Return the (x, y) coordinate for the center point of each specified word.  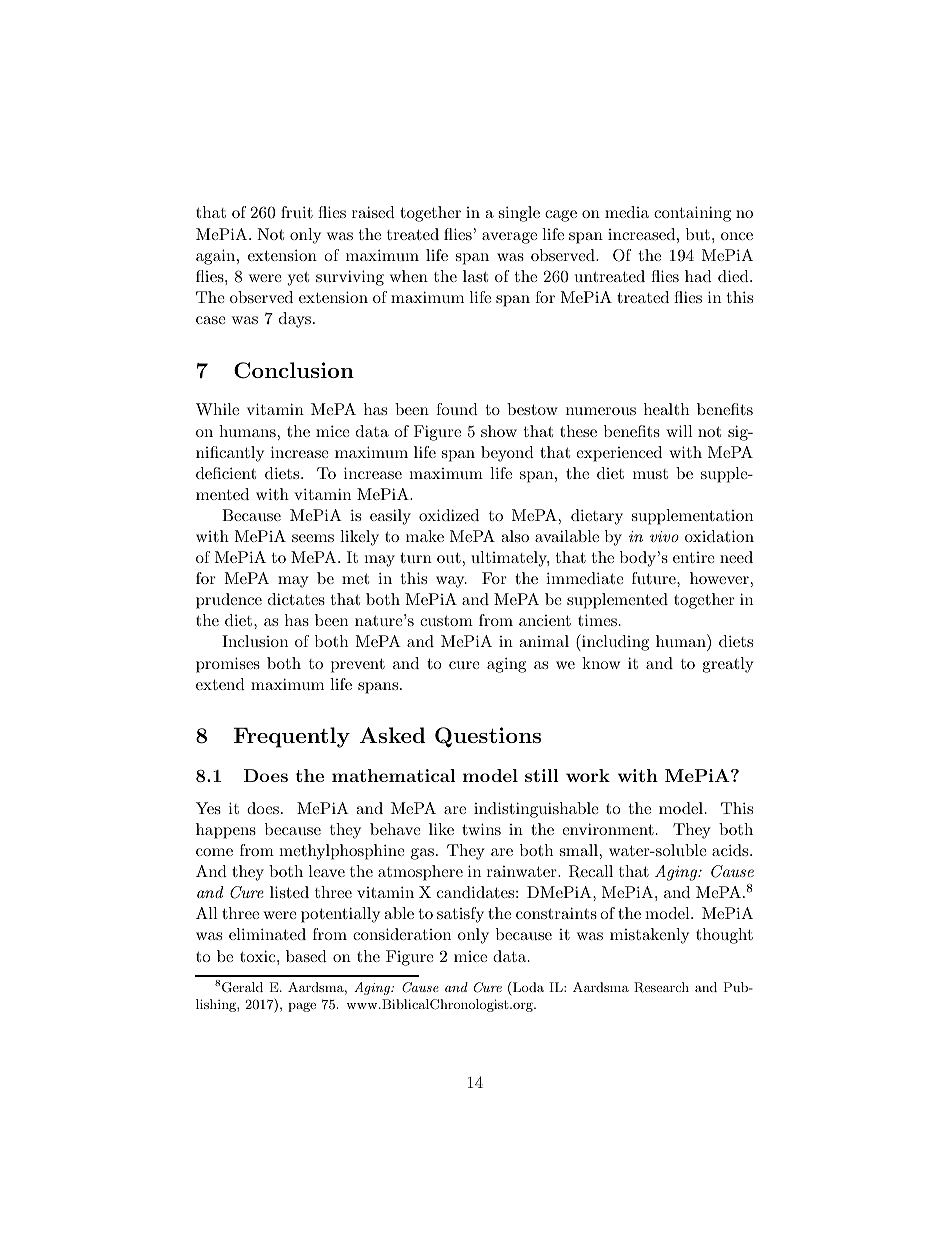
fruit (297, 212)
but (698, 234)
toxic (259, 956)
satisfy (460, 915)
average (509, 238)
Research (661, 987)
